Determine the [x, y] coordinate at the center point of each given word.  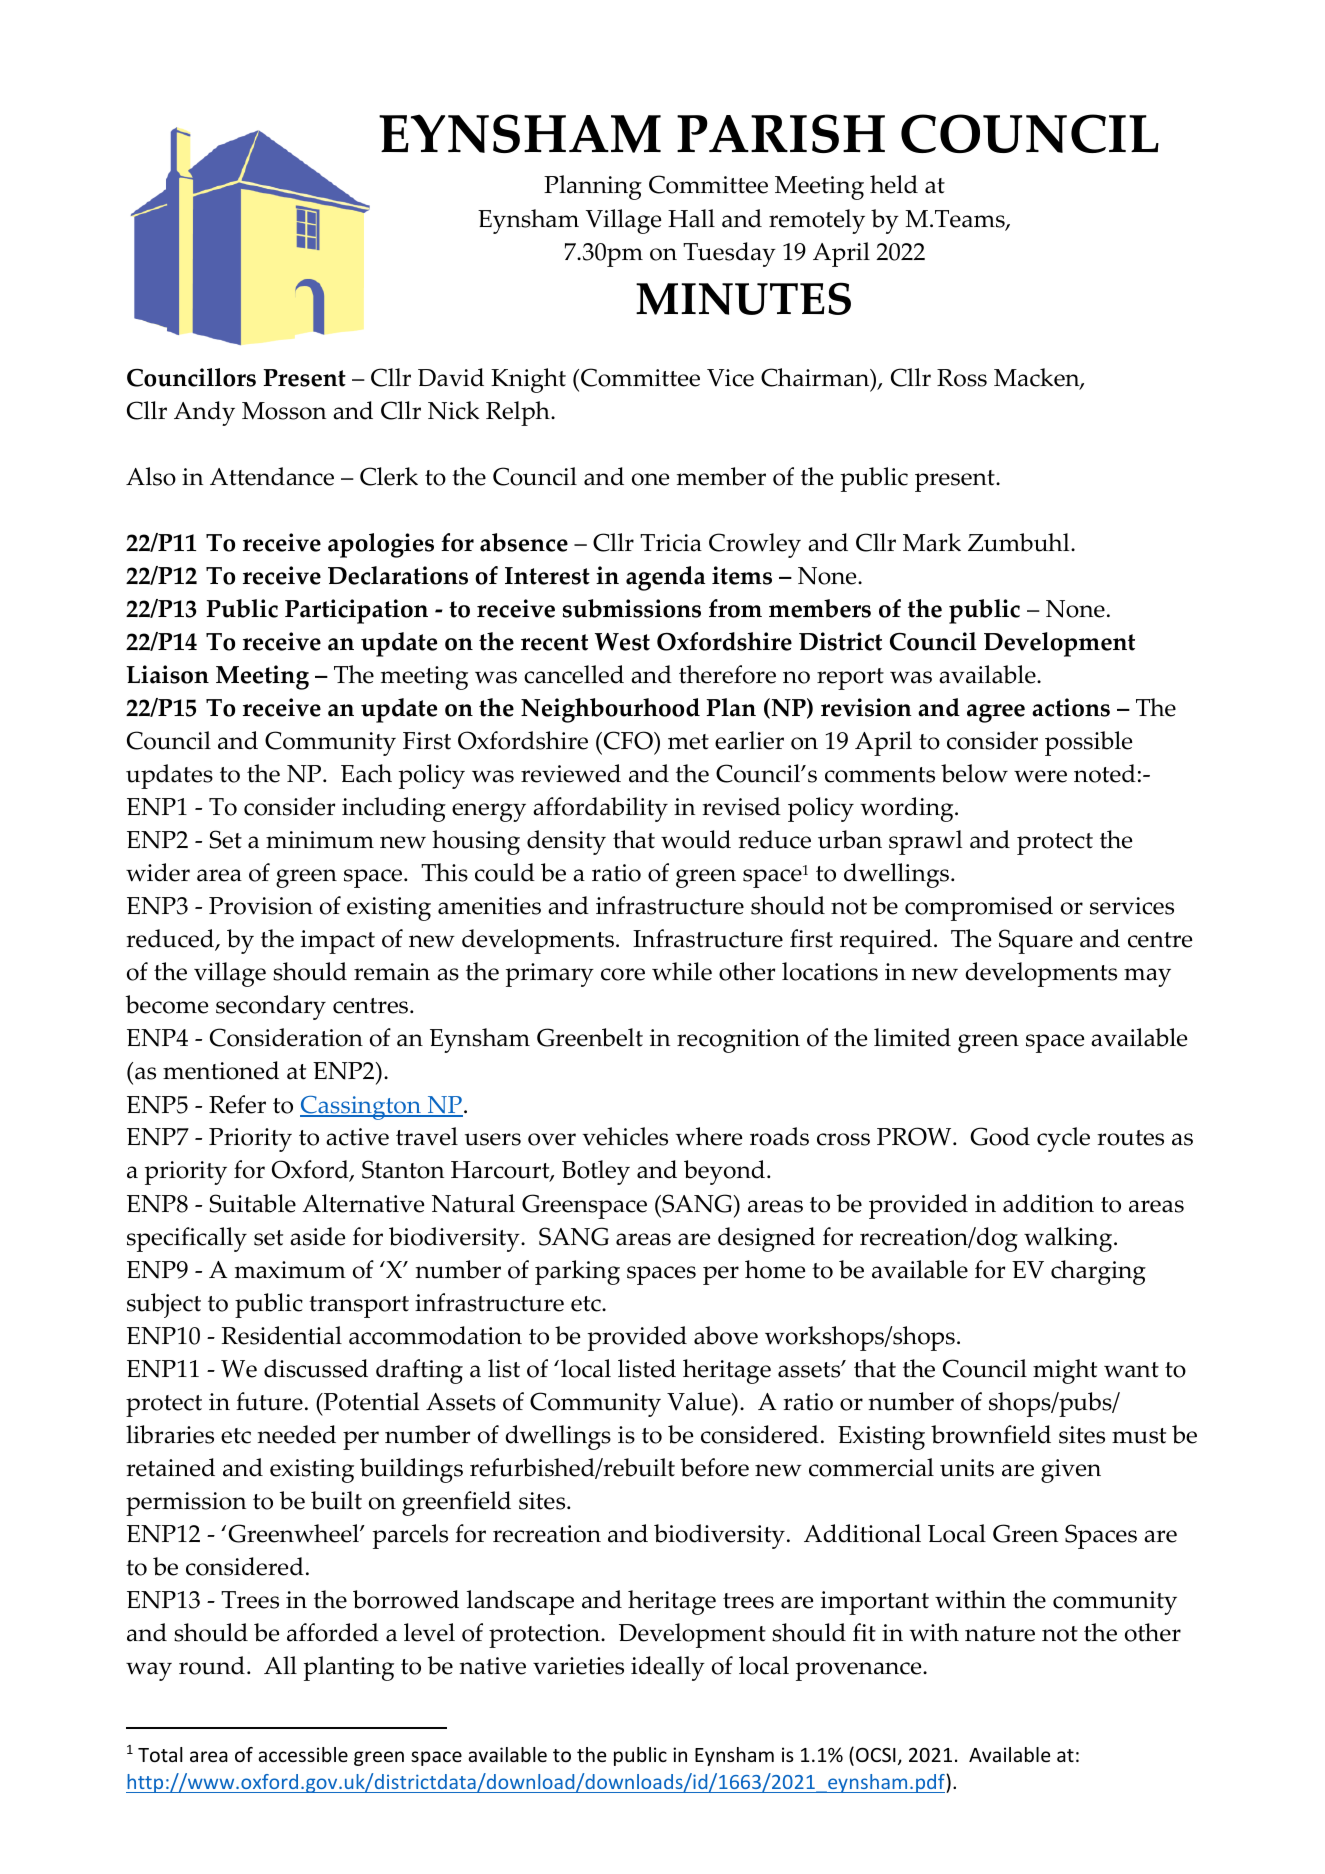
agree [996, 713]
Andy [204, 413]
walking [1069, 1239]
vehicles [625, 1136]
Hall [691, 218]
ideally [668, 1668]
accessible [303, 1754]
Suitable [253, 1203]
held [894, 184]
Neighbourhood [610, 710]
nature [1000, 1634]
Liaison [167, 674]
